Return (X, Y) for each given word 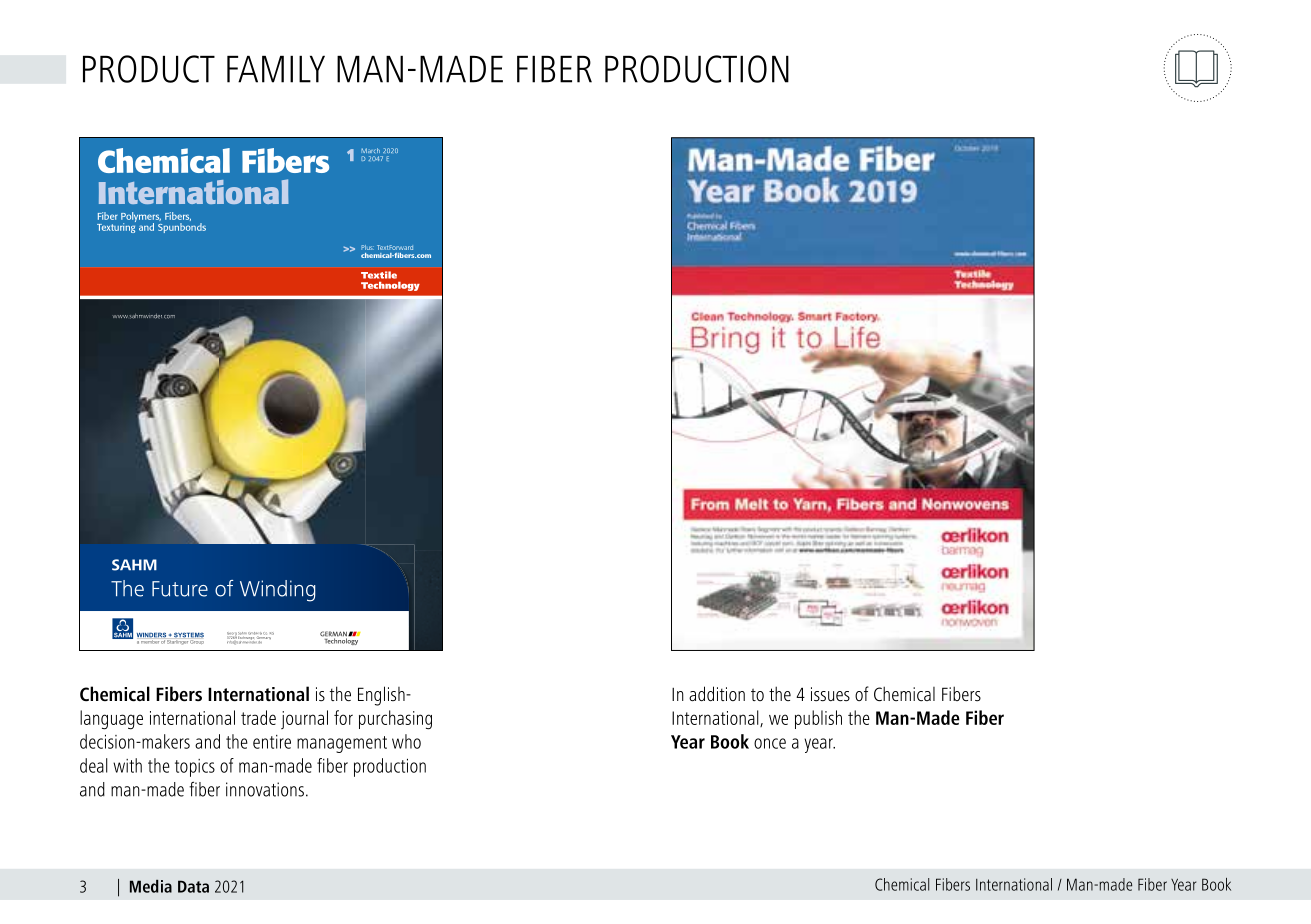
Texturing (116, 227)
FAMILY (276, 69)
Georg (232, 635)
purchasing (395, 720)
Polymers (141, 218)
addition (717, 693)
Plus (367, 247)
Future (180, 589)
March (370, 150)
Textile (379, 275)
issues (830, 694)
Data (193, 886)
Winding (277, 591)
